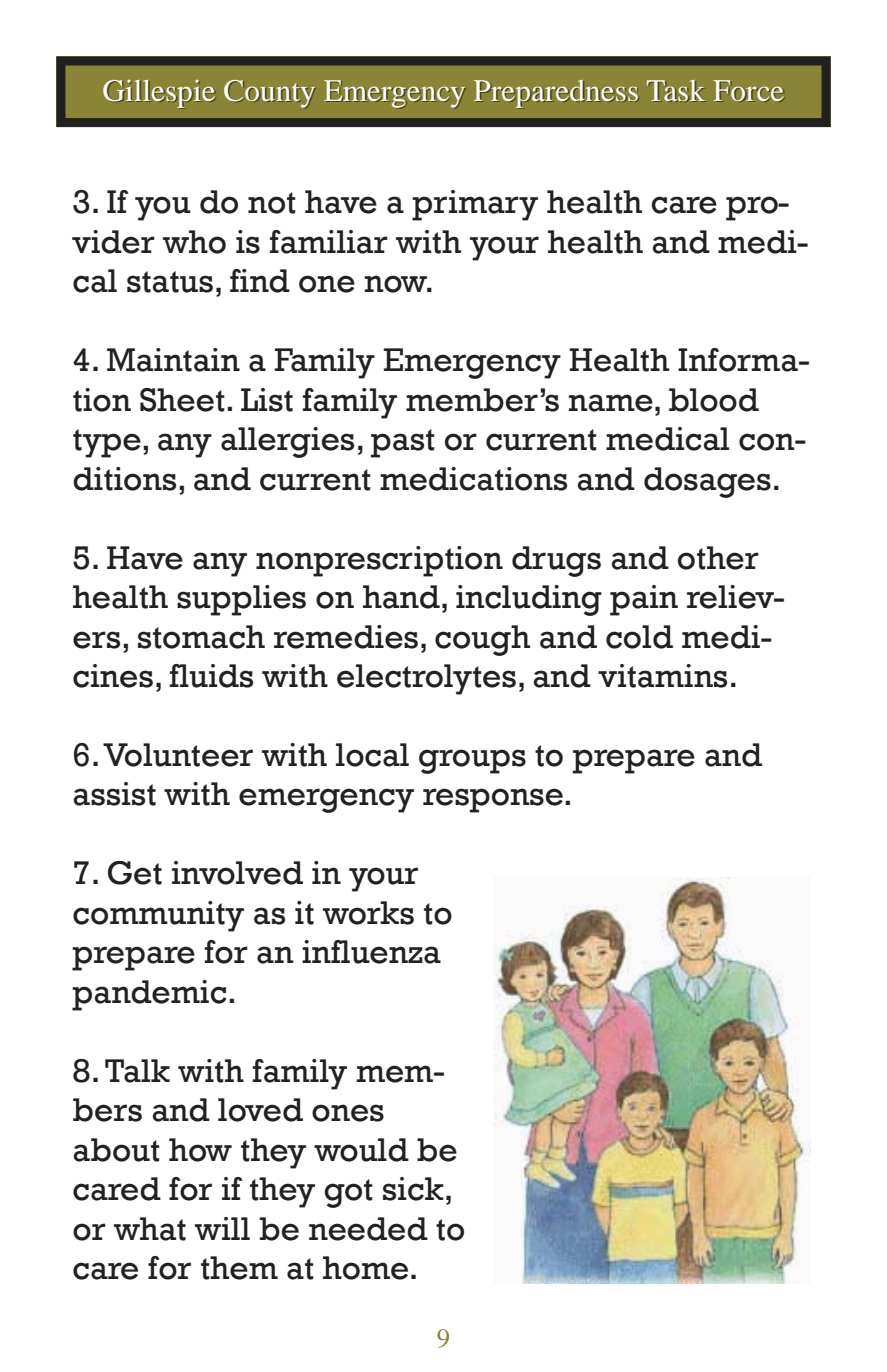  What do you see at coordinates (178, 755) in the screenshot?
I see `Volunteer` at bounding box center [178, 755].
